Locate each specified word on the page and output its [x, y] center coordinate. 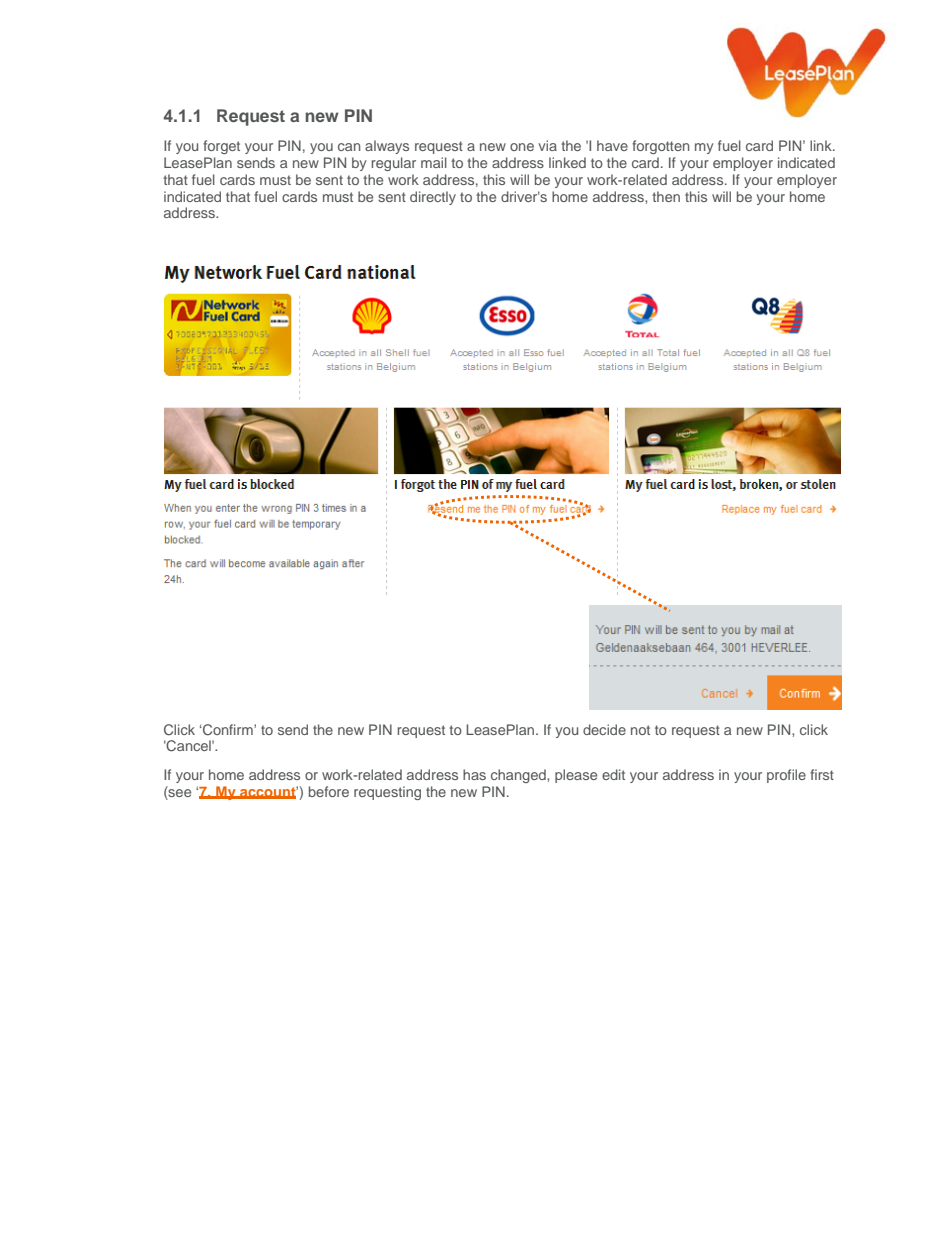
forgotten [660, 147]
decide [604, 729]
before [329, 791]
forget [221, 147]
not [640, 730]
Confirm [228, 729]
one [522, 147]
